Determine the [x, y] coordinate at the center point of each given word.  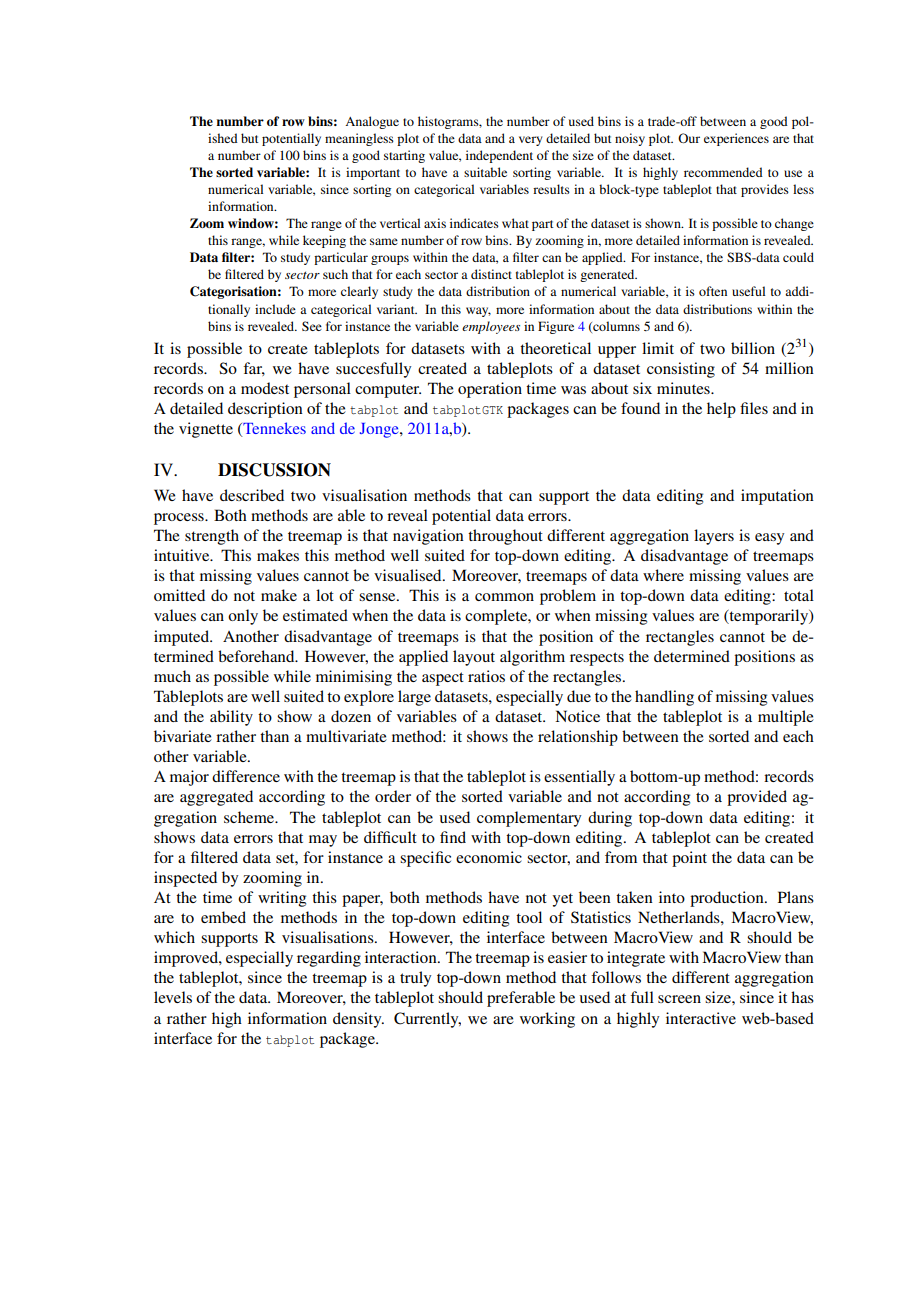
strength [212, 537]
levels [173, 997]
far [254, 369]
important [373, 173]
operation [490, 390]
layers [714, 537]
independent [499, 156]
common [504, 597]
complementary [529, 819]
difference [246, 776]
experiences [736, 139]
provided [757, 798]
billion [753, 348]
